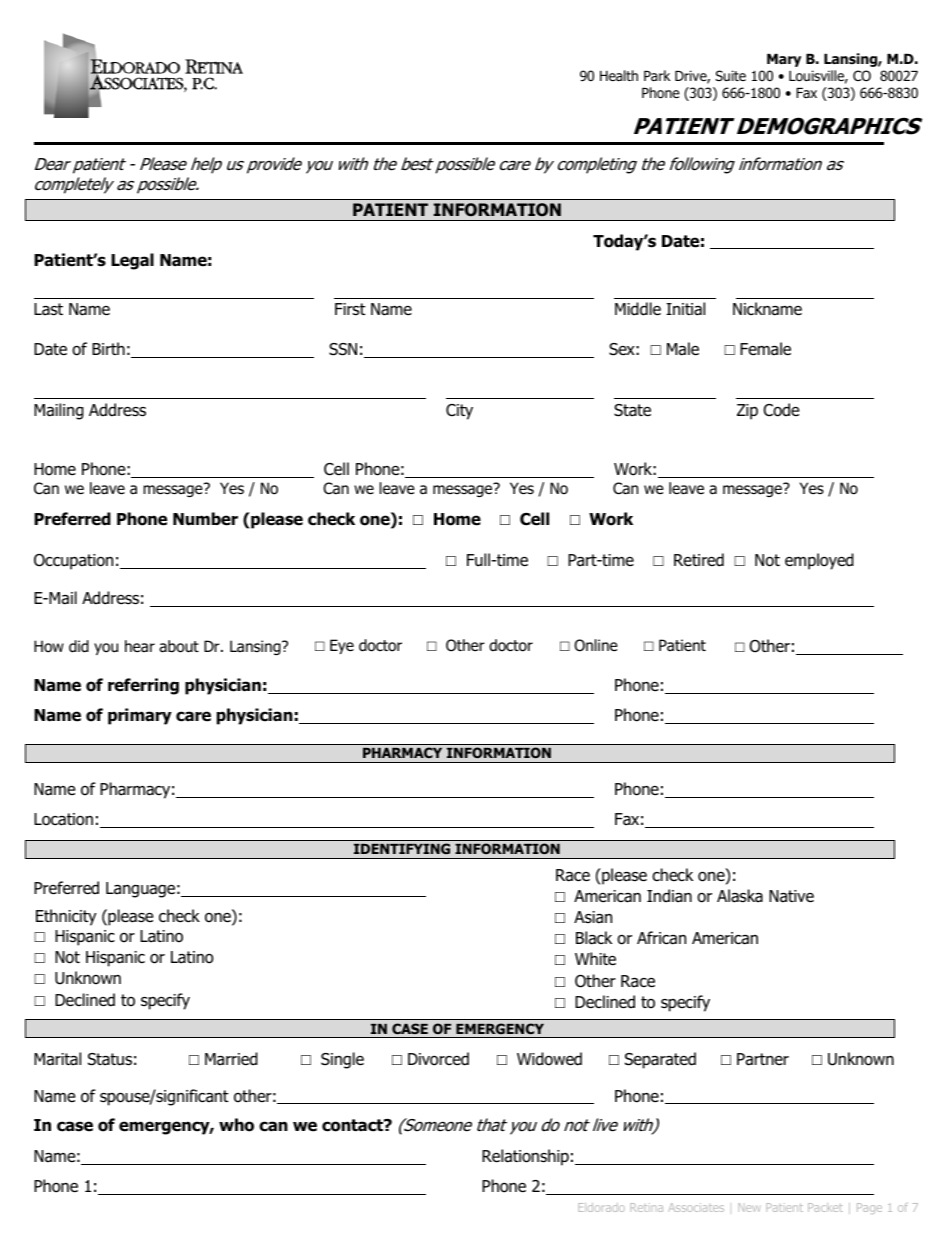 Image resolution: width=952 pixels, height=1233 pixels. Describe the element at coordinates (236, 1125) in the screenshot. I see `who` at that location.
